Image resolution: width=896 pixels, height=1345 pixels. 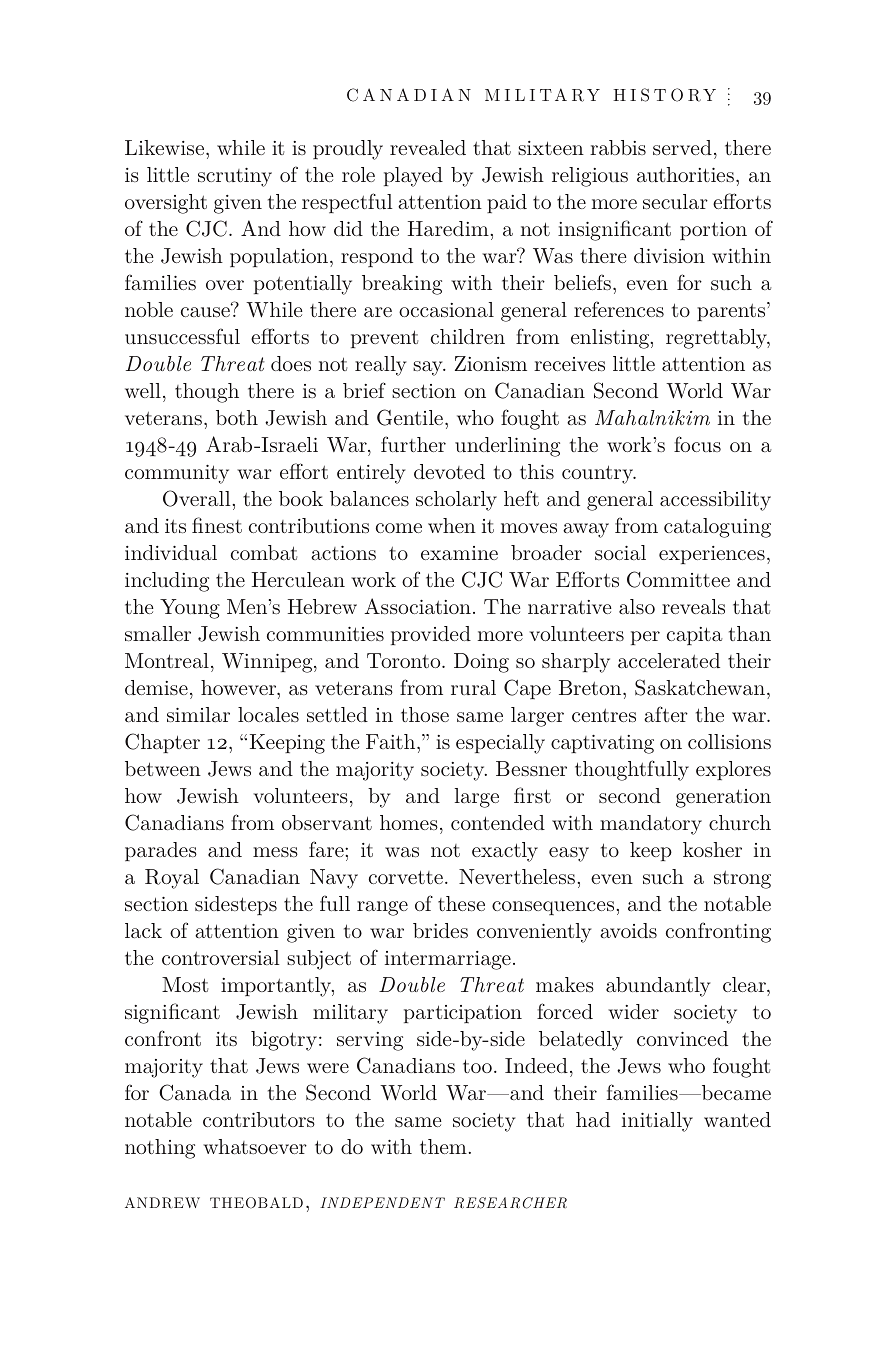 I want to click on Gentile, so click(x=410, y=417).
